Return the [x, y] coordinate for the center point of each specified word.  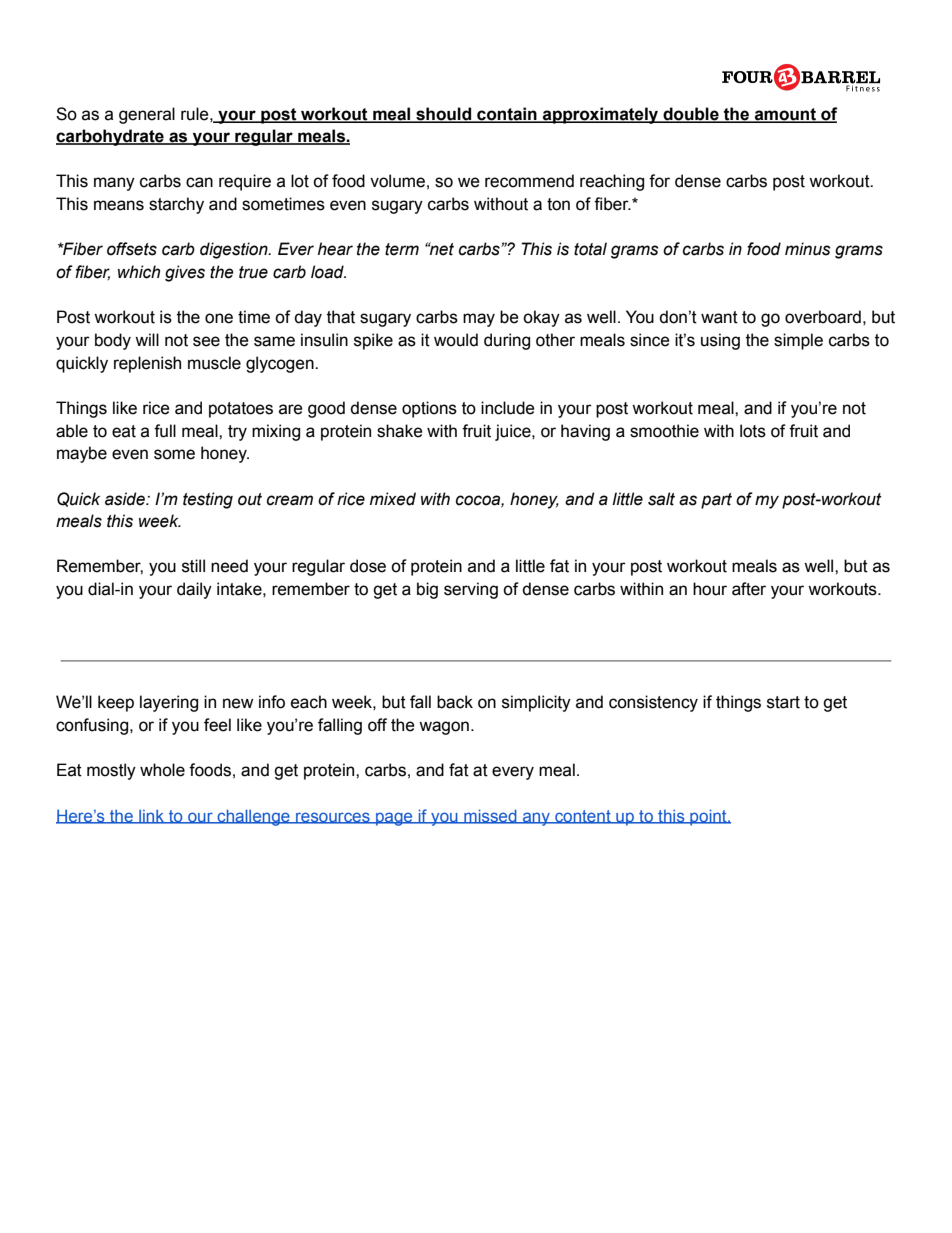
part [716, 501]
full [165, 431]
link [151, 817]
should [444, 114]
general [147, 115]
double [691, 114]
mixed [393, 499]
